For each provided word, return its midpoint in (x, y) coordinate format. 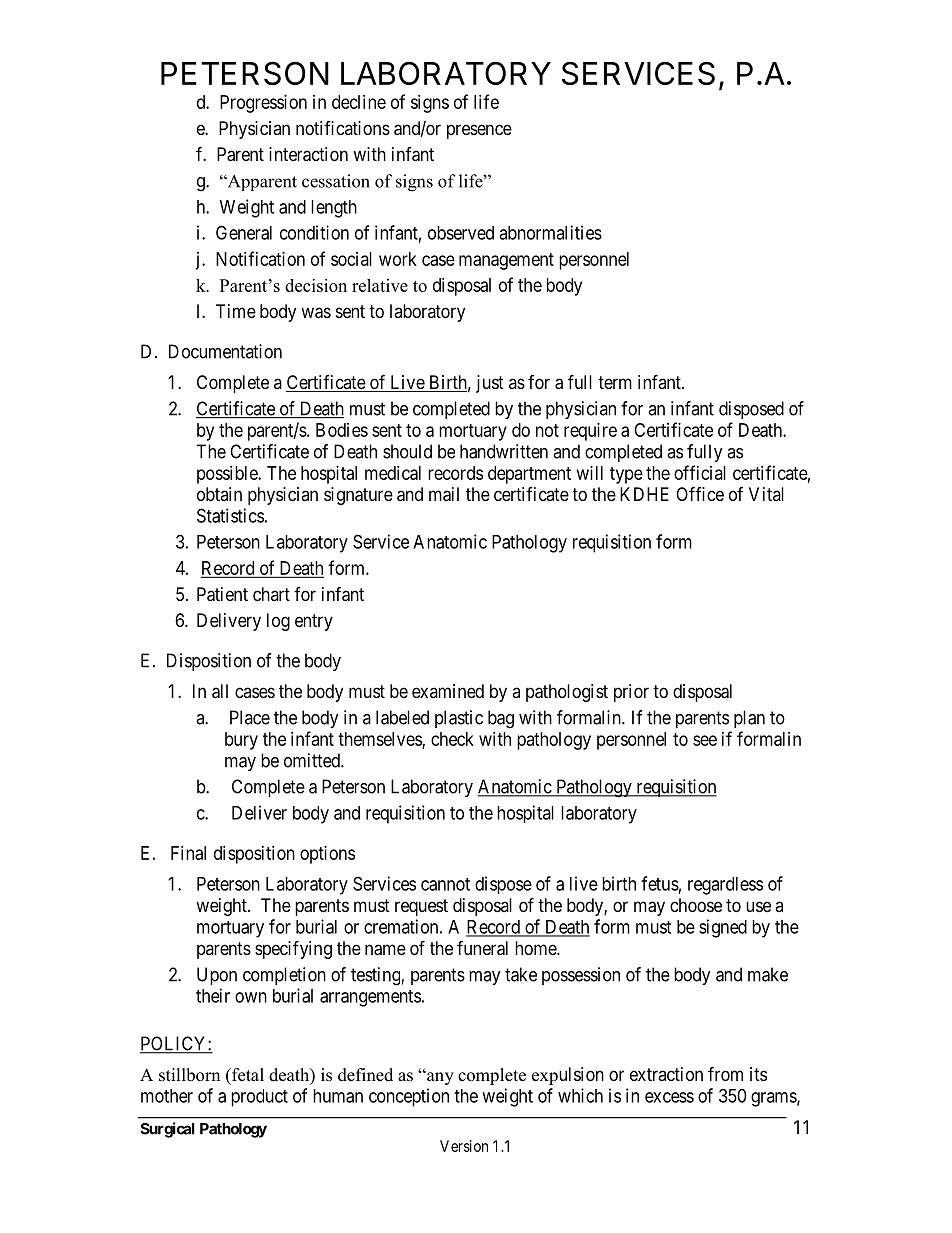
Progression (263, 104)
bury (241, 741)
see (705, 740)
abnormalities (550, 232)
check (452, 739)
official (700, 472)
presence (479, 131)
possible (228, 475)
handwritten (504, 451)
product (259, 1098)
